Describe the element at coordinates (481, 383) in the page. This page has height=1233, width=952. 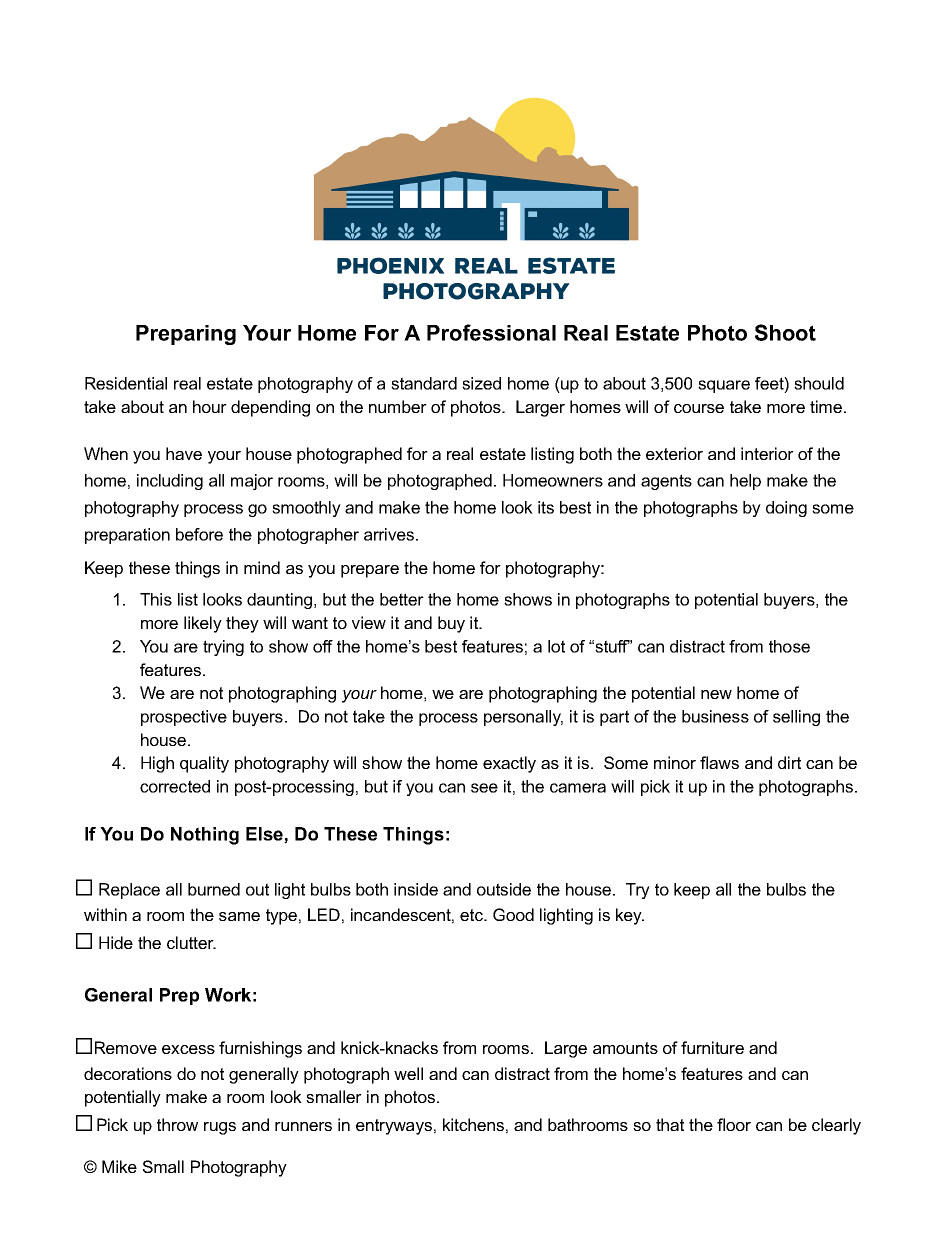
I see `sized` at that location.
